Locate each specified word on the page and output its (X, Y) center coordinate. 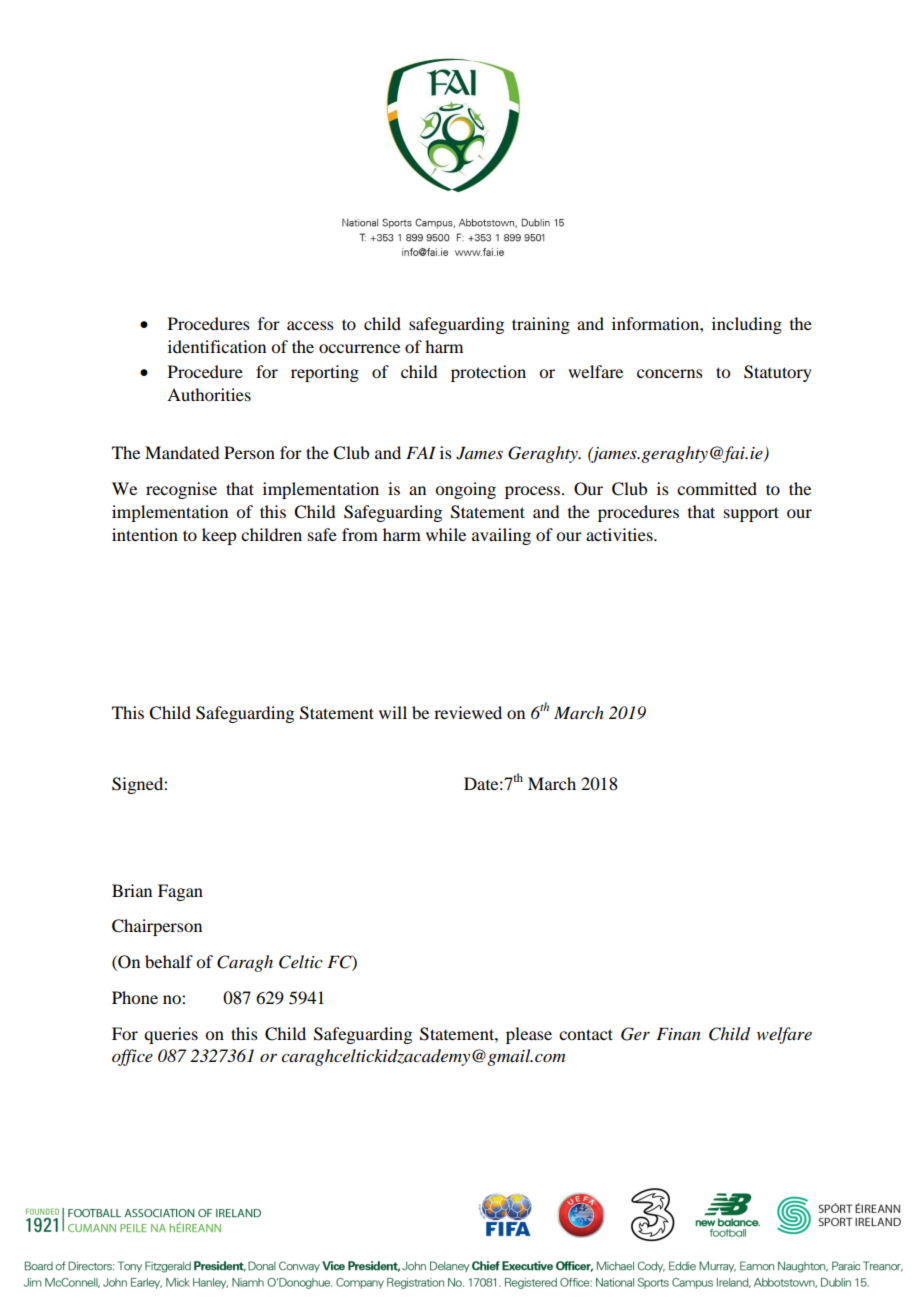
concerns (670, 373)
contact (586, 1034)
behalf (169, 961)
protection (488, 373)
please (529, 1035)
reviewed (468, 712)
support (751, 514)
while (446, 534)
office (132, 1057)
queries (171, 1035)
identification (217, 346)
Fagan (180, 892)
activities (620, 534)
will (393, 712)
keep (219, 536)
